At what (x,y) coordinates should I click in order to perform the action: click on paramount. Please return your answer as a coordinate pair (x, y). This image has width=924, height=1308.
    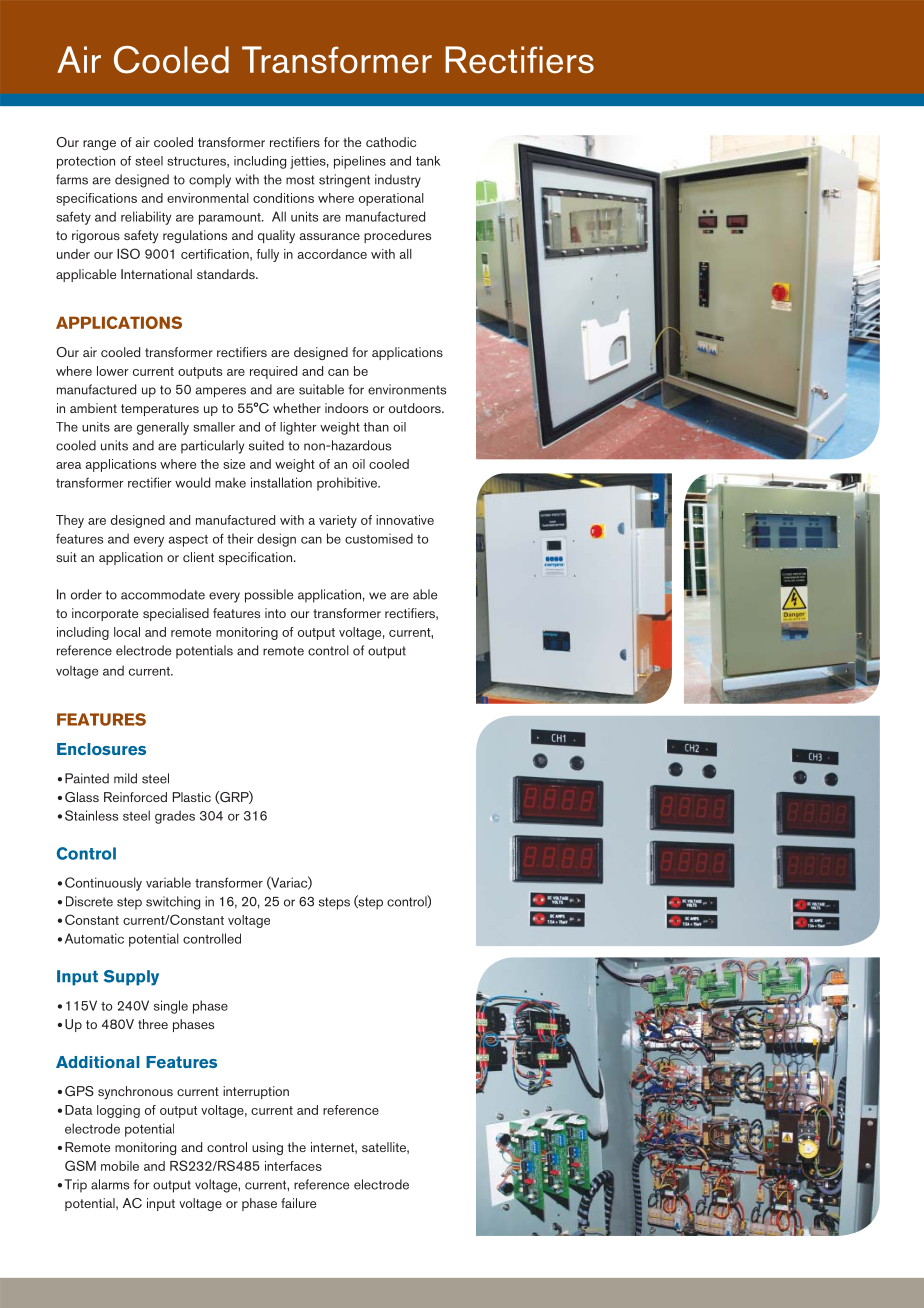
    Looking at the image, I should click on (231, 219).
